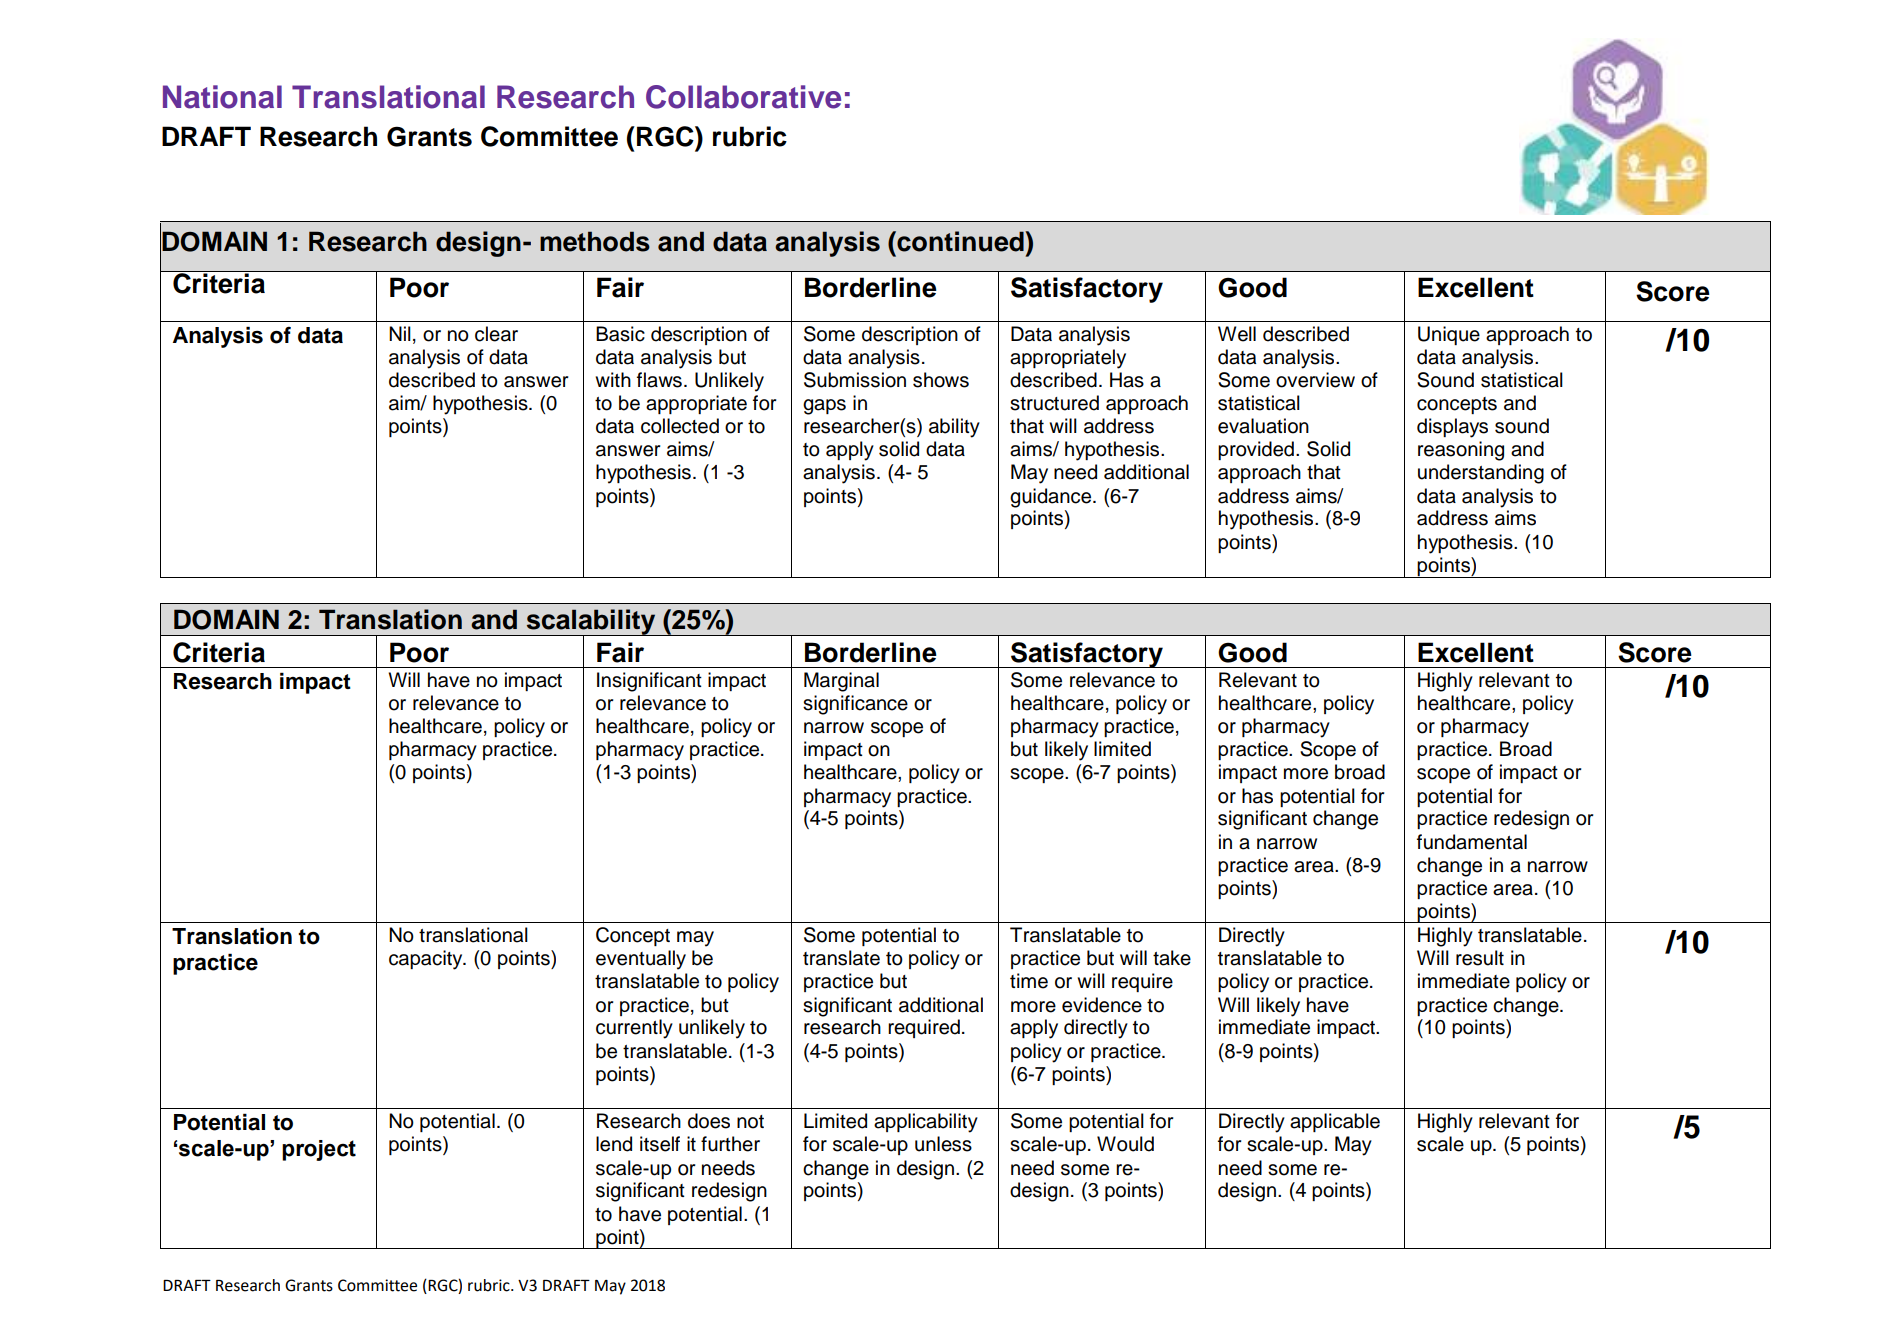 The width and height of the page is (1879, 1329). I want to click on provided, so click(1256, 450).
